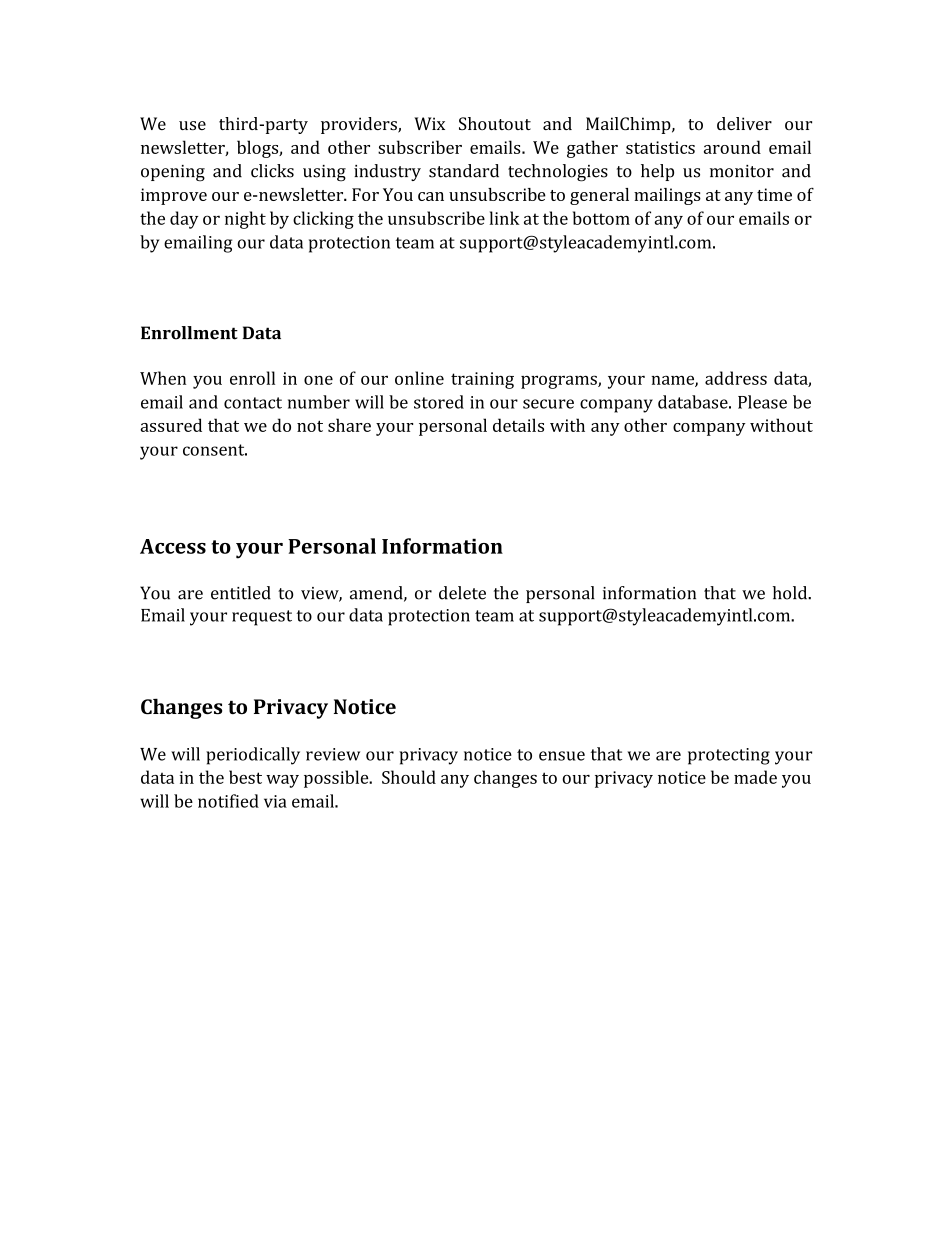  Describe the element at coordinates (495, 123) in the page. I see `Shoutout` at that location.
